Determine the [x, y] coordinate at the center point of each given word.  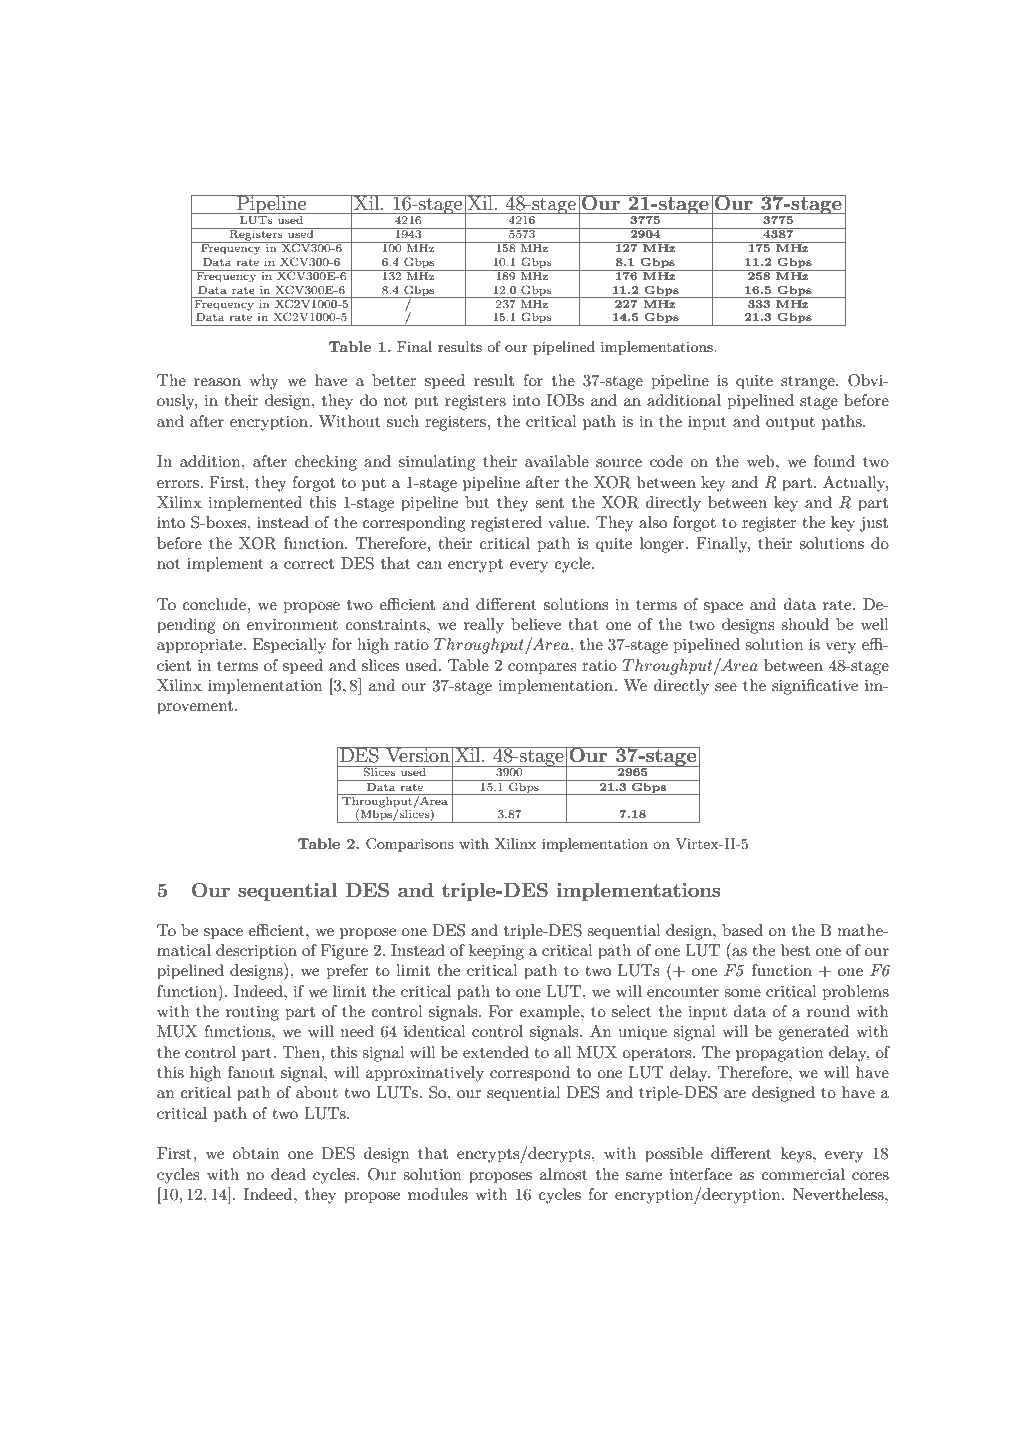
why [264, 382]
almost [564, 1174]
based [742, 930]
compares [542, 669]
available [557, 461]
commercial [803, 1174]
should [805, 624]
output [790, 424]
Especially [289, 646]
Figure [344, 952]
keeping [496, 952]
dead [288, 1174]
